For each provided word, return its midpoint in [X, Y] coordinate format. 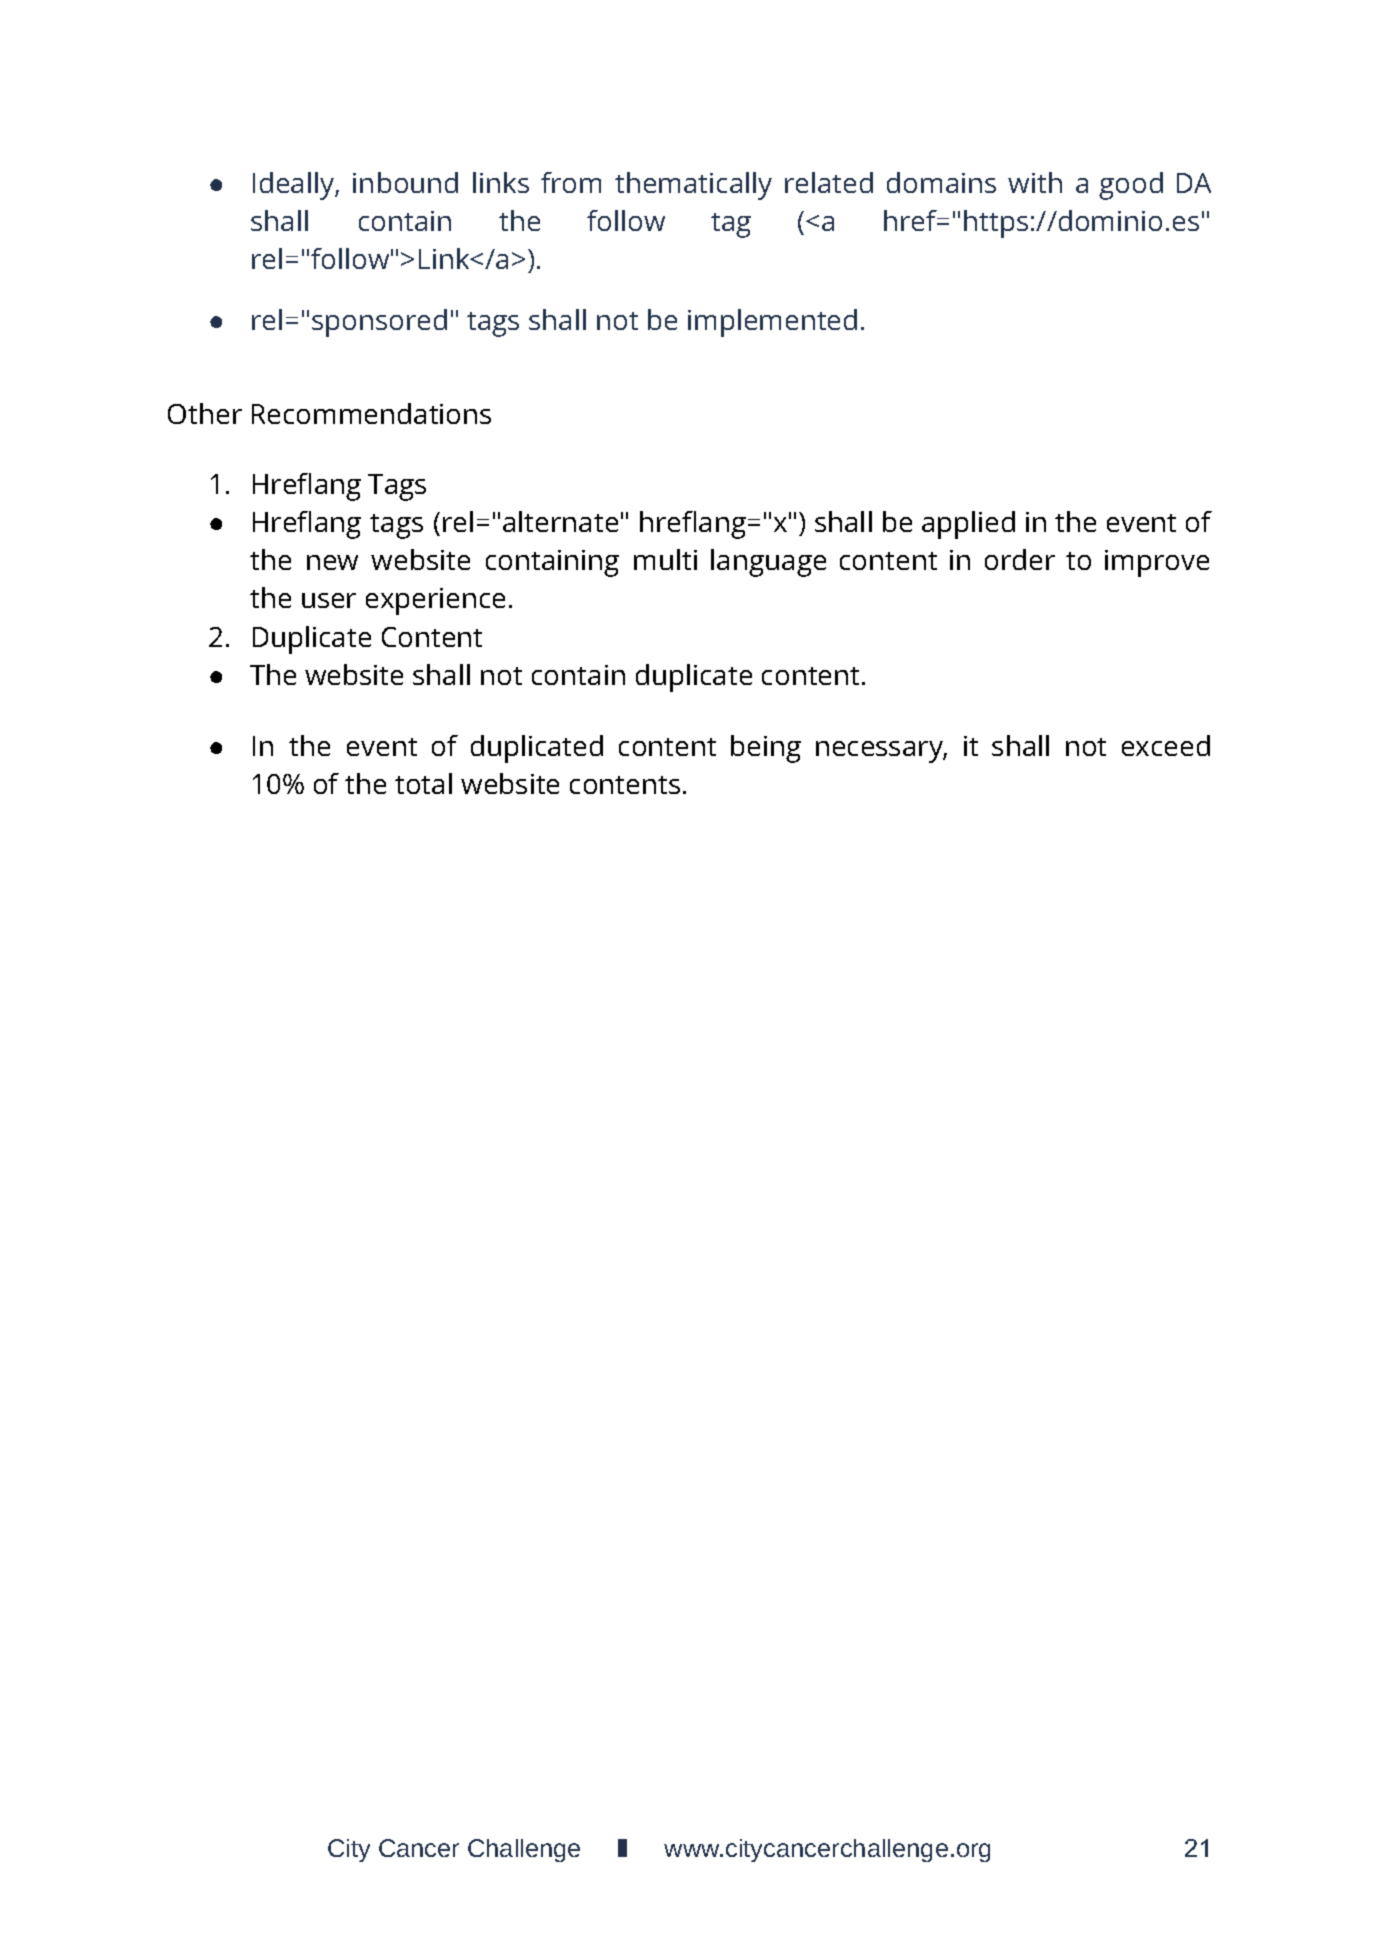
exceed [1166, 745]
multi [665, 559]
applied [968, 525]
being [766, 749]
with [1035, 182]
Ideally [294, 186]
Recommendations [371, 413]
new [332, 562]
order [1020, 559]
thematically [693, 186]
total [423, 783]
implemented [772, 323]
